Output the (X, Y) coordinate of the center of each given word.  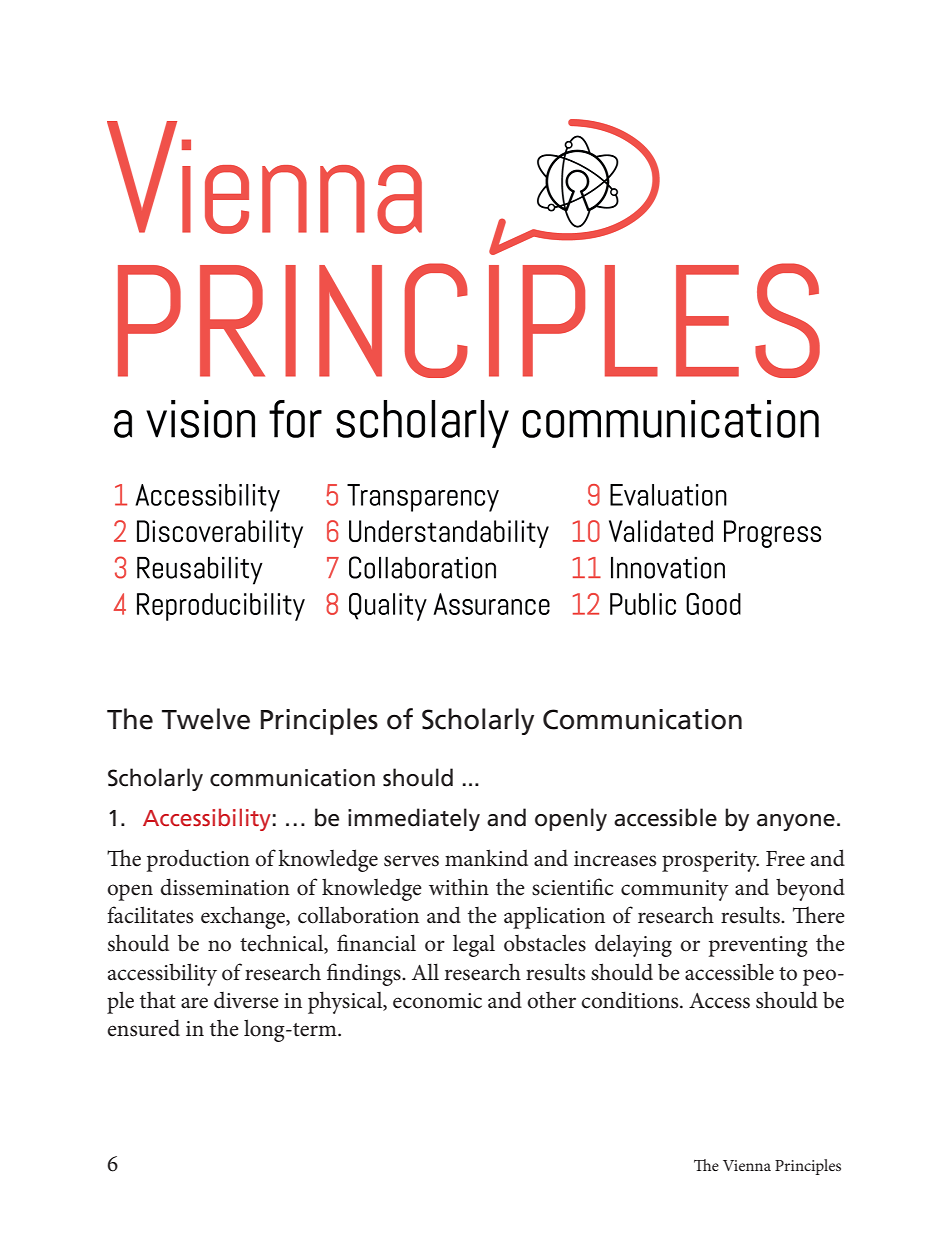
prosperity (710, 861)
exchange (244, 917)
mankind (486, 858)
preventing (758, 946)
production (198, 861)
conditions (631, 1000)
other (551, 1000)
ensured (143, 1028)
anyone (796, 822)
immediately (414, 819)
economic (437, 1001)
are (194, 1003)
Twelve (206, 719)
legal (474, 945)
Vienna (747, 1165)
